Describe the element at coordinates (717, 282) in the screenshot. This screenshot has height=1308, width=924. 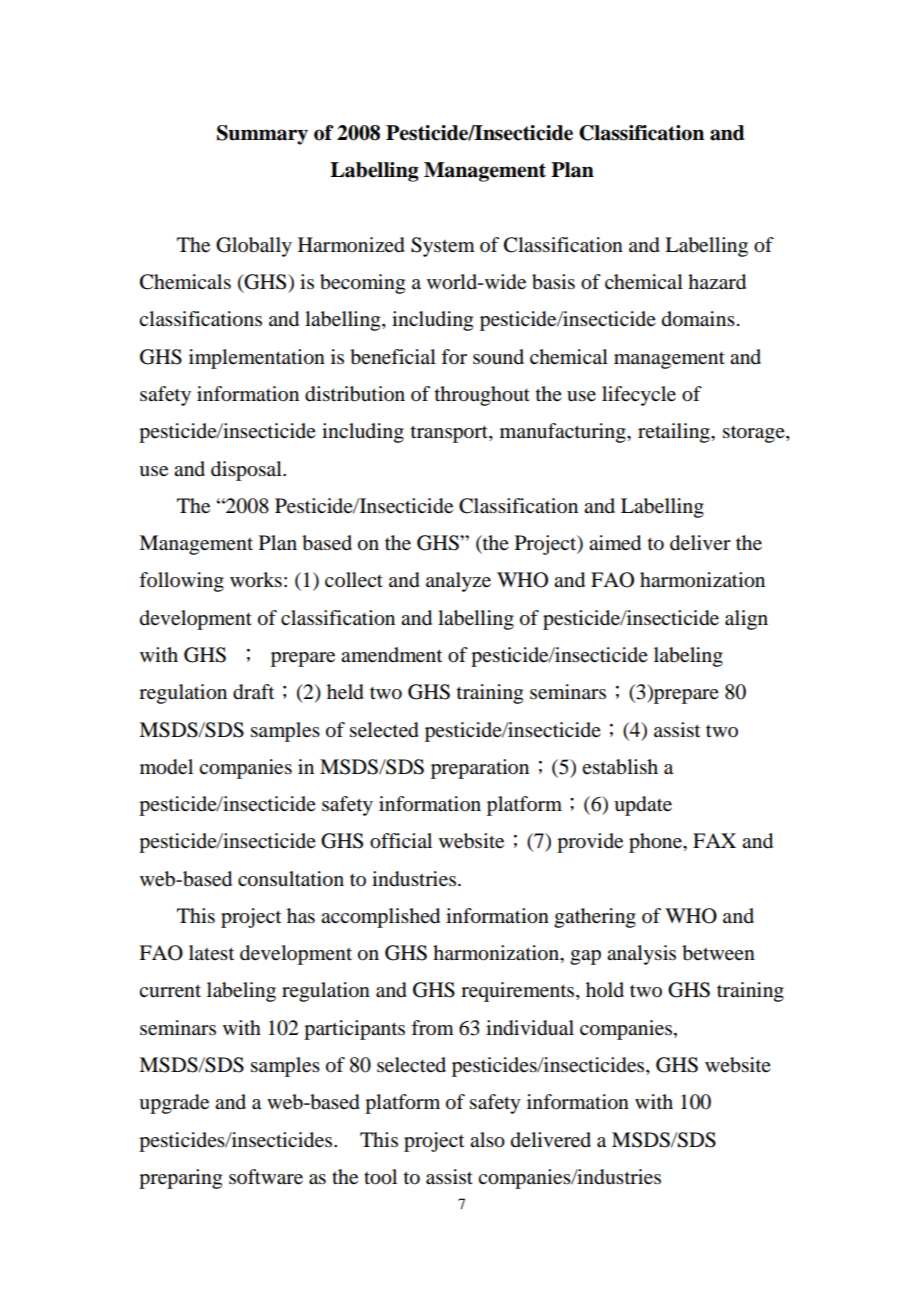
I see `hazard` at that location.
